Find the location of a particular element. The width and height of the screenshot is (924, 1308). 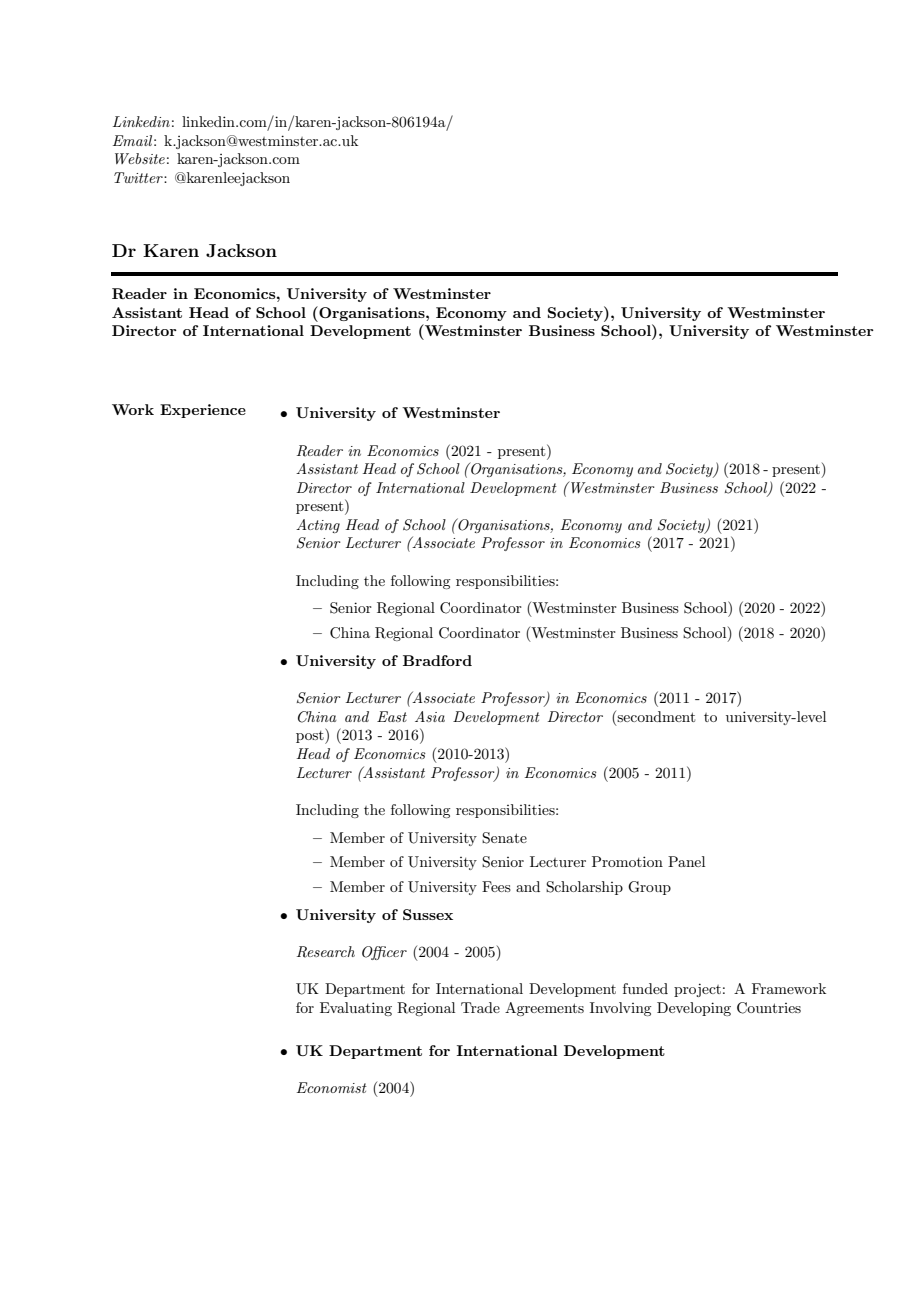

Experience is located at coordinates (203, 411).
